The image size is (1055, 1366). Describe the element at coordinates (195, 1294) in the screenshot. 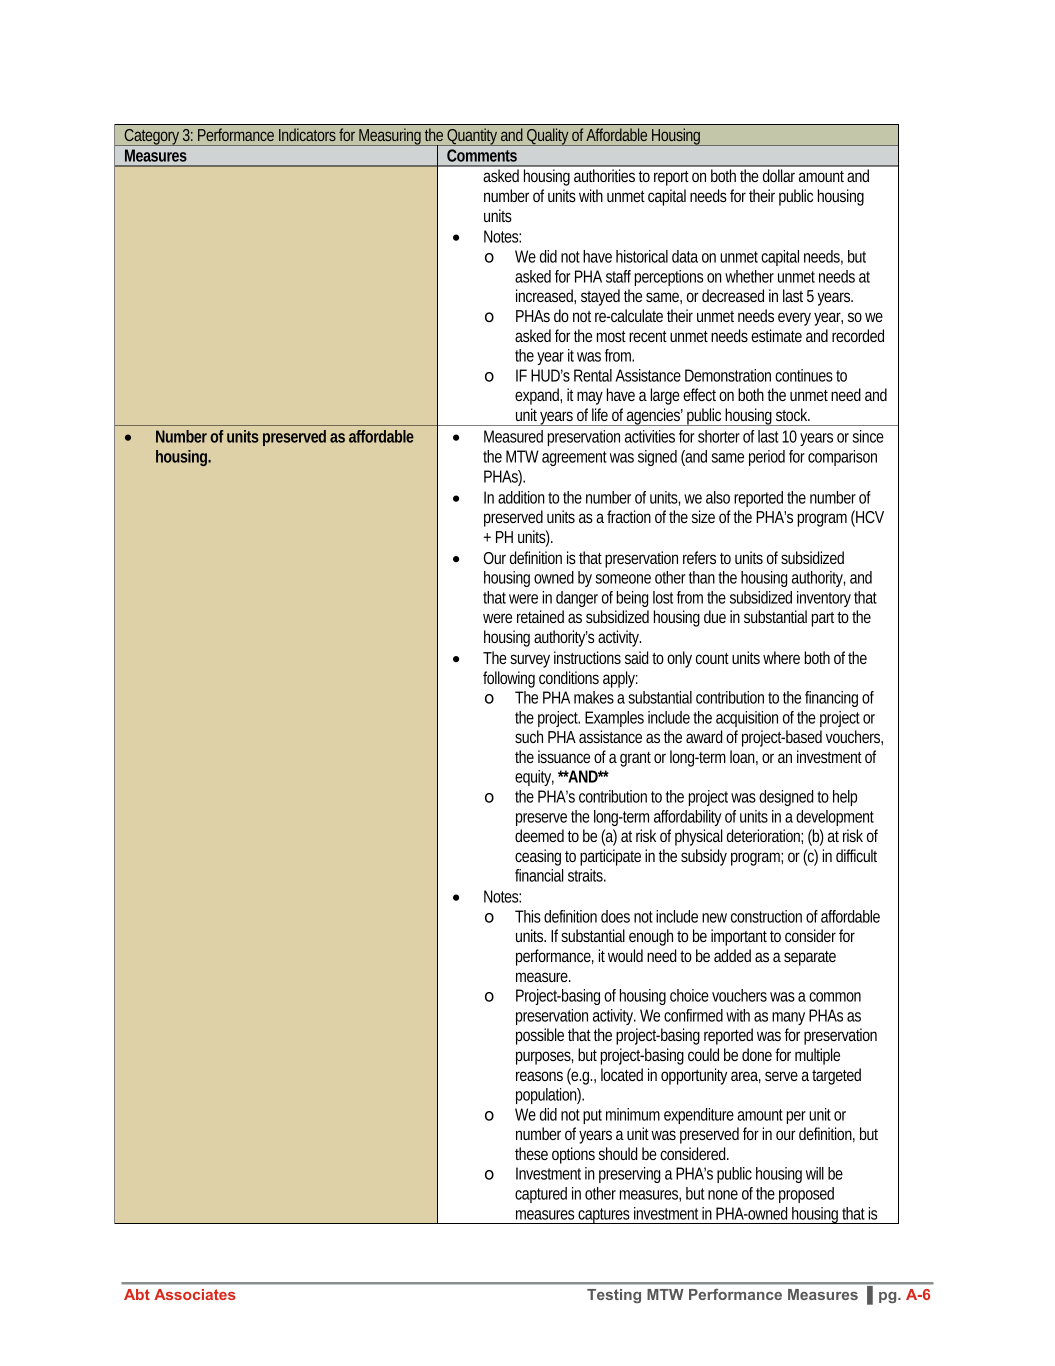

I see `Associates` at that location.
